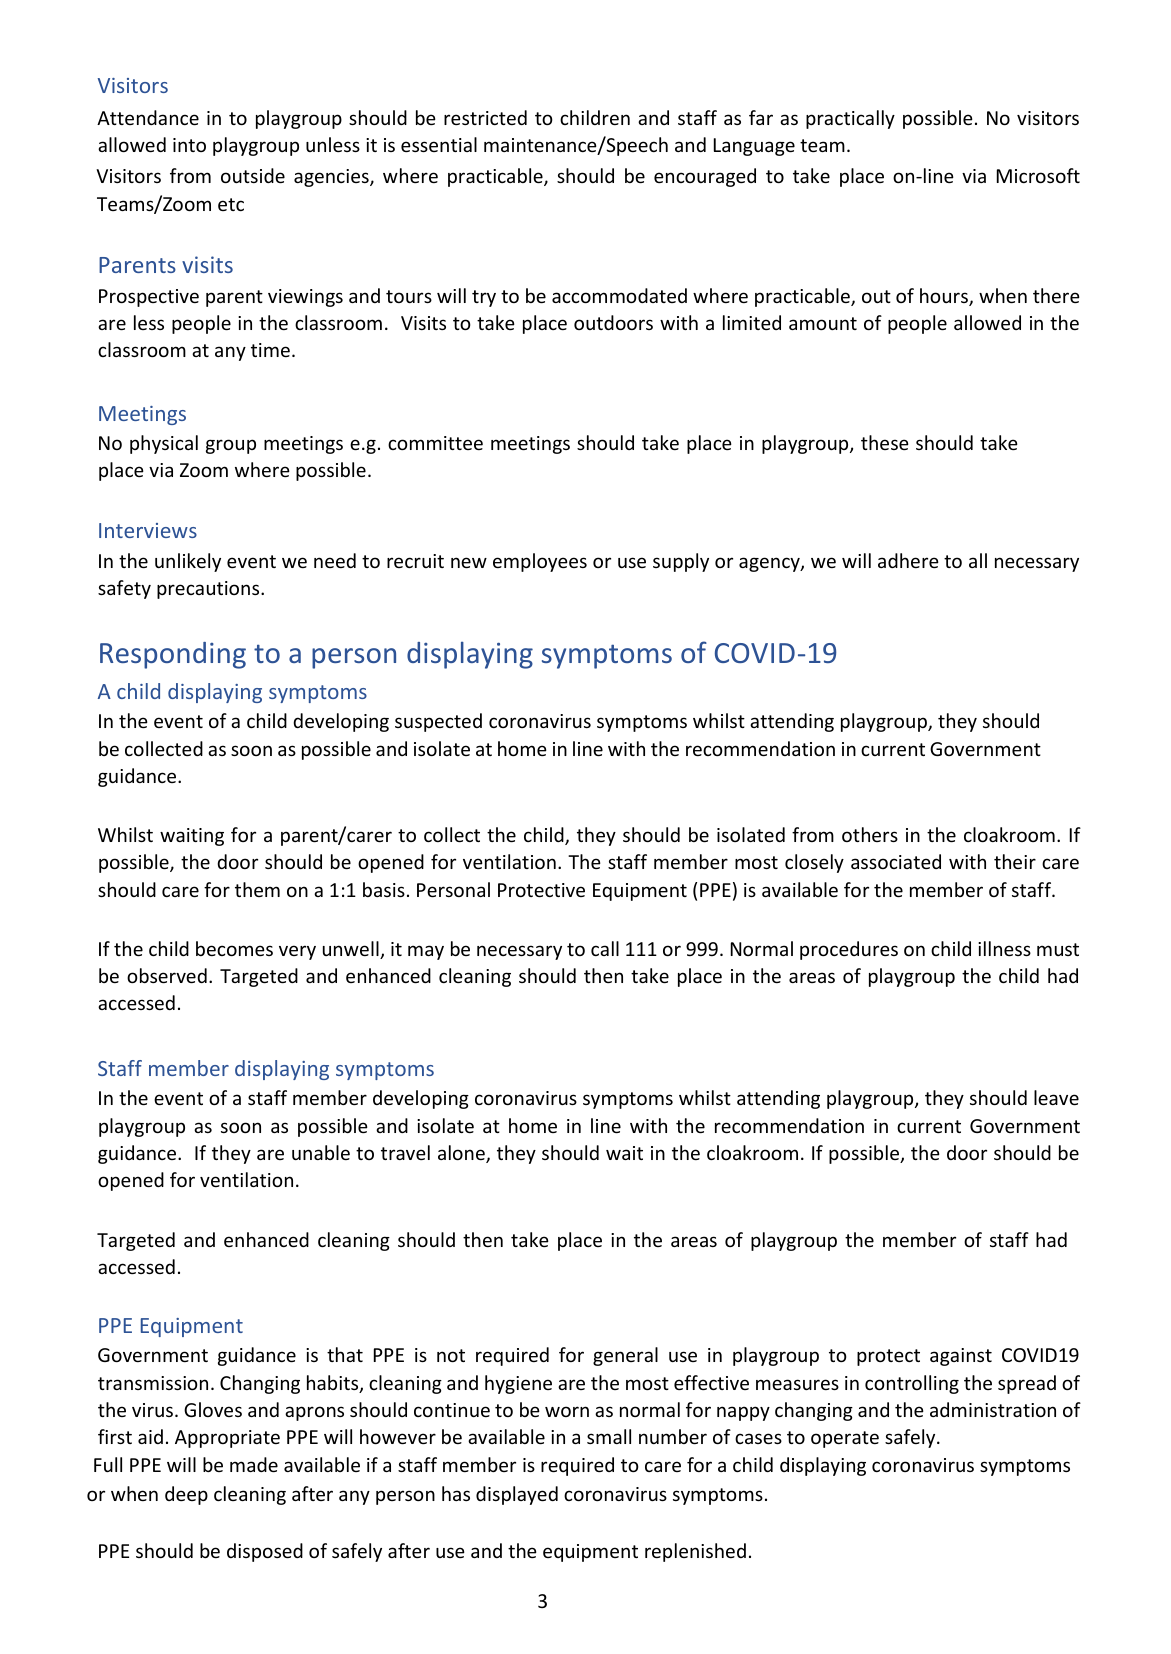  Describe the element at coordinates (845, 1439) in the document. I see `operate` at that location.
